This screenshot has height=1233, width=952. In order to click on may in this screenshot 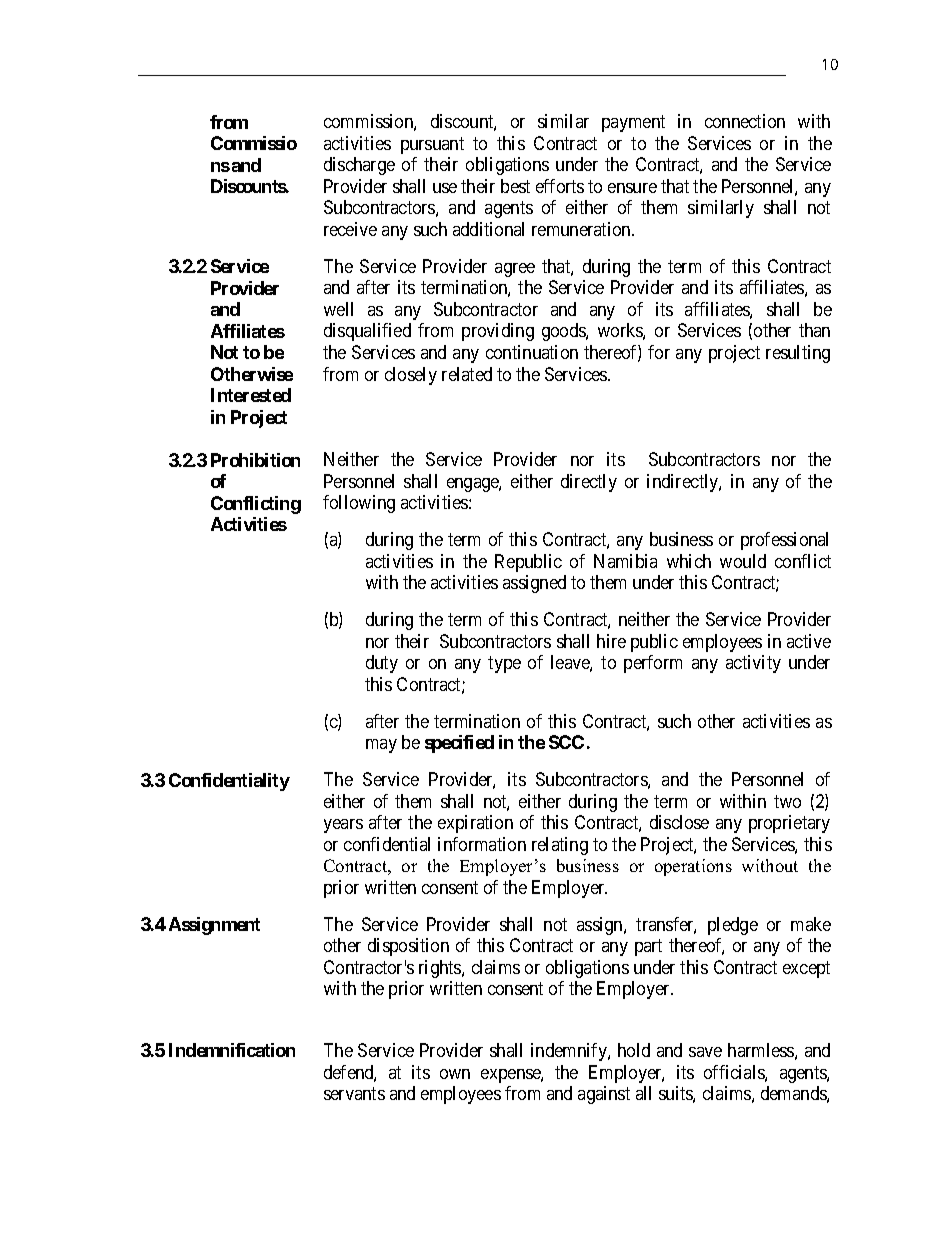, I will do `click(381, 746)`.
